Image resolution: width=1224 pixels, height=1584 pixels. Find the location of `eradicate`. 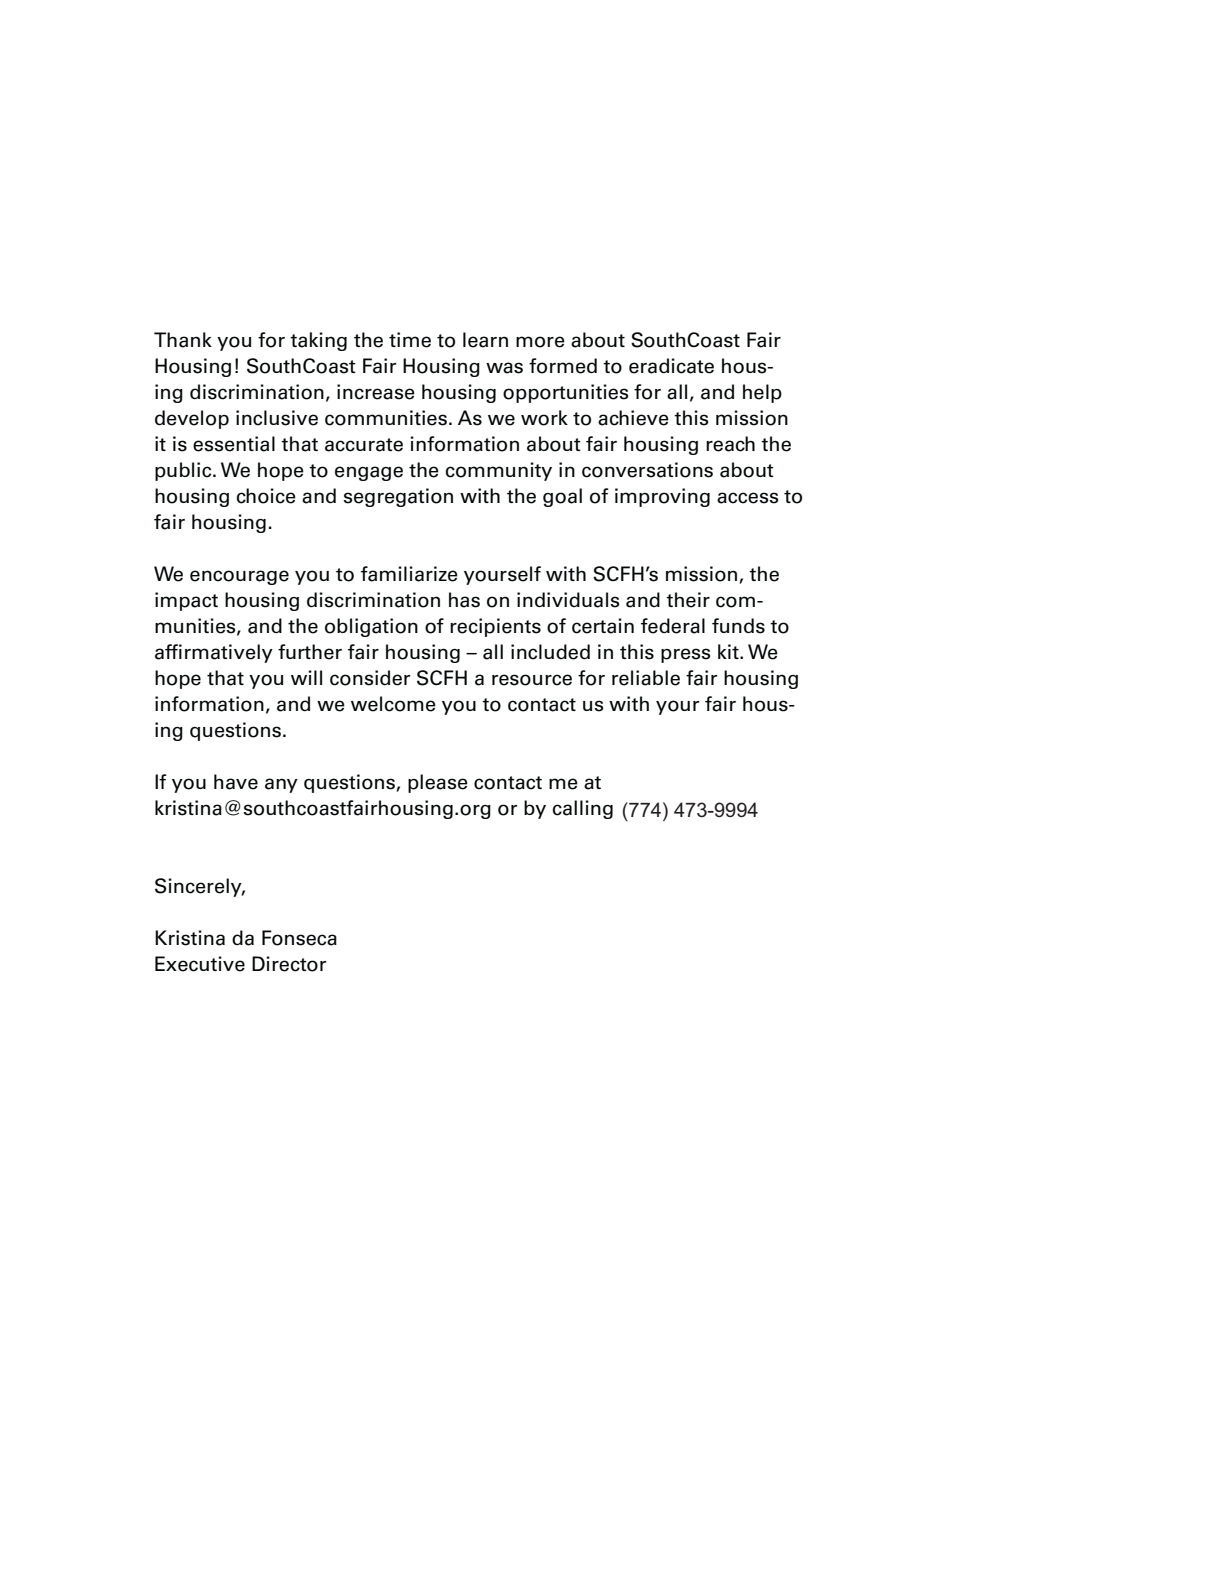

eradicate is located at coordinates (671, 366).
